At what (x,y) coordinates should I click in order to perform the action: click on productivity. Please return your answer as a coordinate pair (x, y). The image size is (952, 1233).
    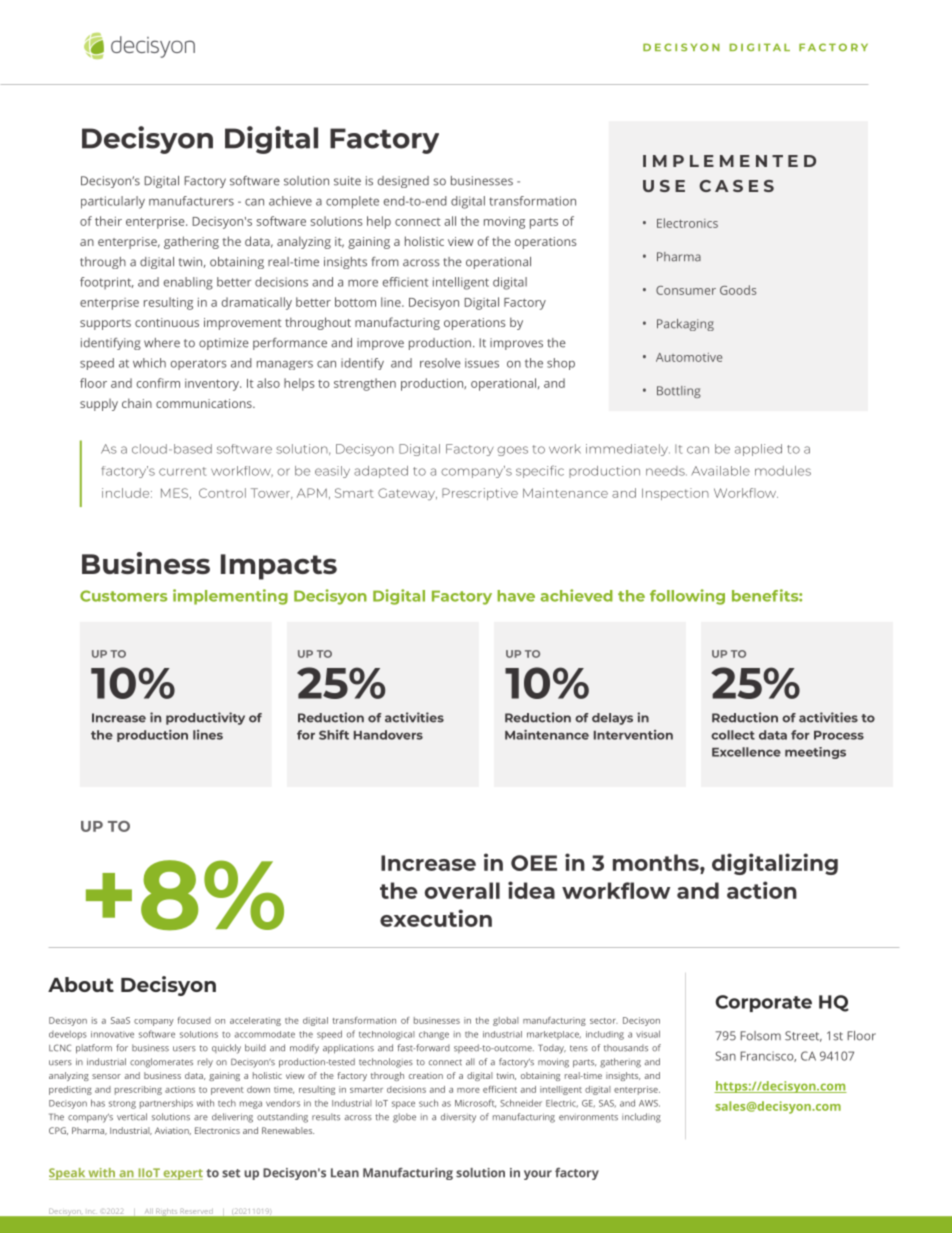
    Looking at the image, I should click on (205, 718).
